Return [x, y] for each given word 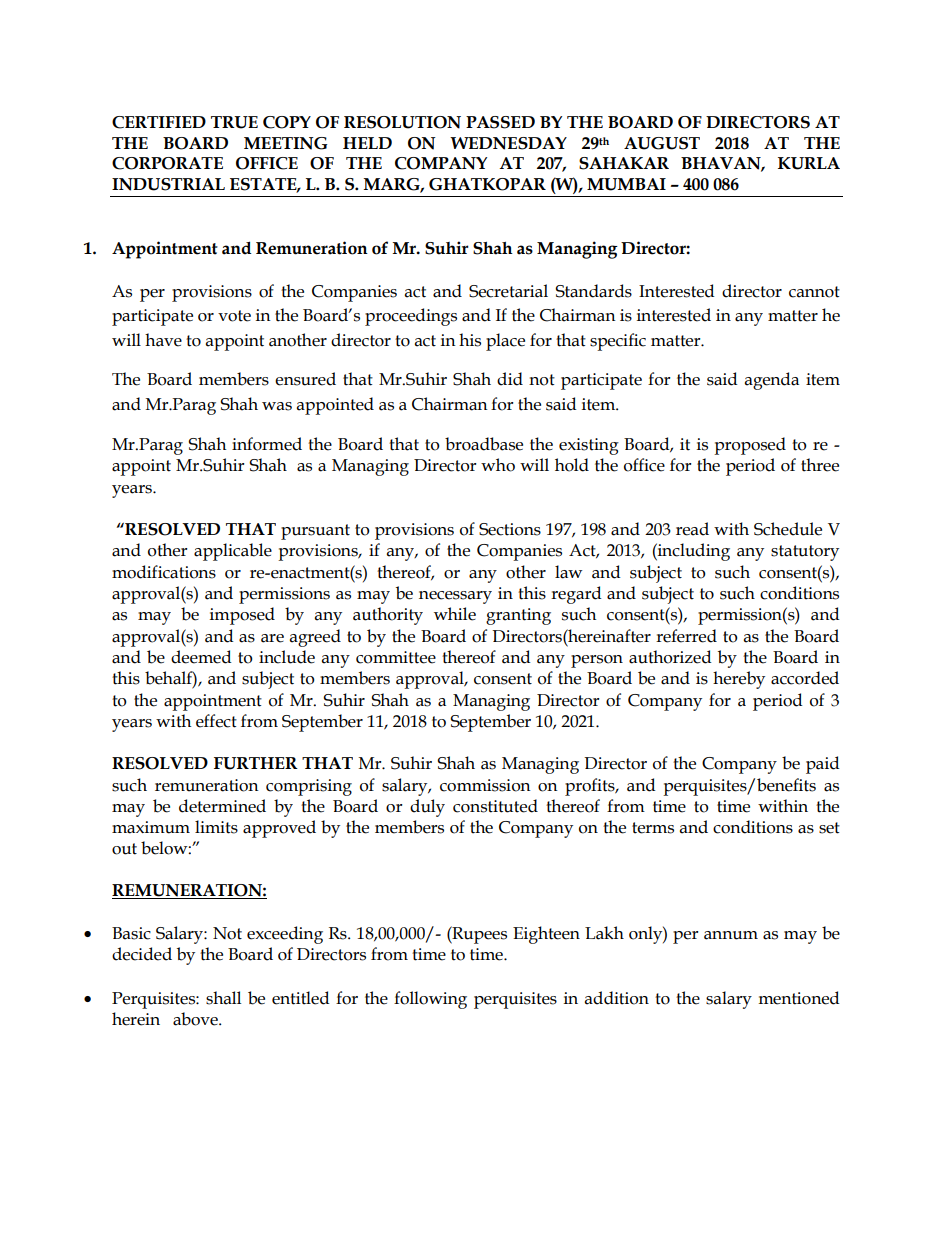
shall [223, 998]
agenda [772, 381]
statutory [805, 553]
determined [222, 806]
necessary [455, 597]
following [430, 1000]
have [163, 340]
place [505, 342]
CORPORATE [167, 163]
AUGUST [662, 143]
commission [485, 785]
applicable [233, 552]
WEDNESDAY [508, 143]
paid [823, 765]
